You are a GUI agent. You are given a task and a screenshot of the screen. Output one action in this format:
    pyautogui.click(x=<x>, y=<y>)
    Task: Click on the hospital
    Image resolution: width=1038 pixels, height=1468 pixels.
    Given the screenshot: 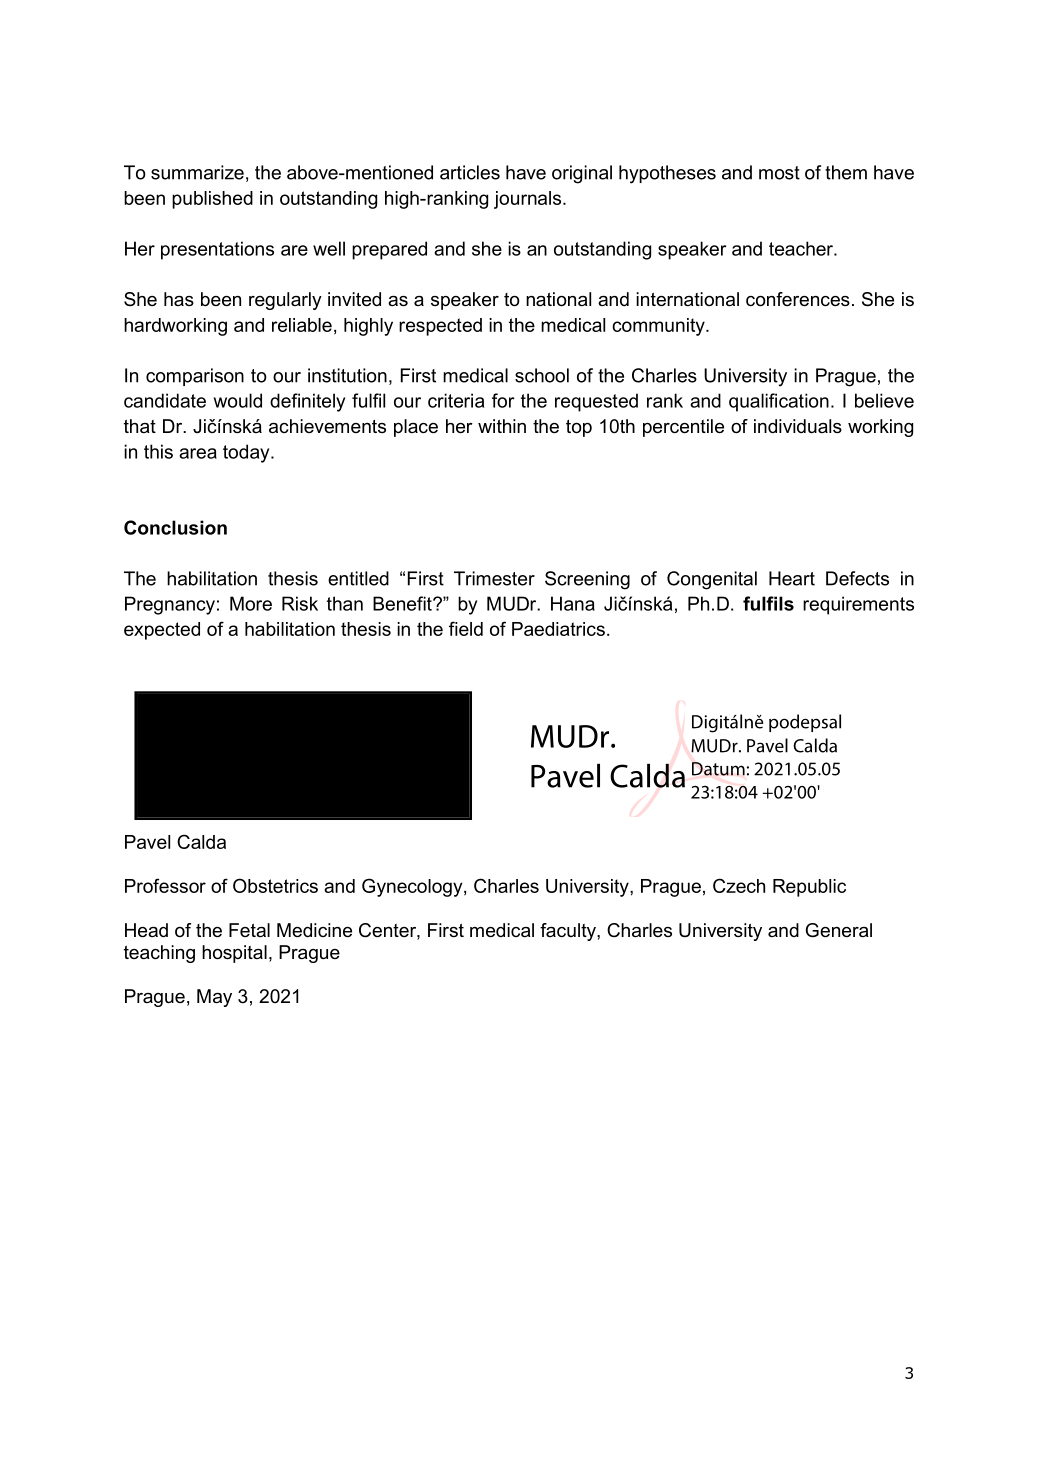 What is the action you would take?
    pyautogui.click(x=234, y=954)
